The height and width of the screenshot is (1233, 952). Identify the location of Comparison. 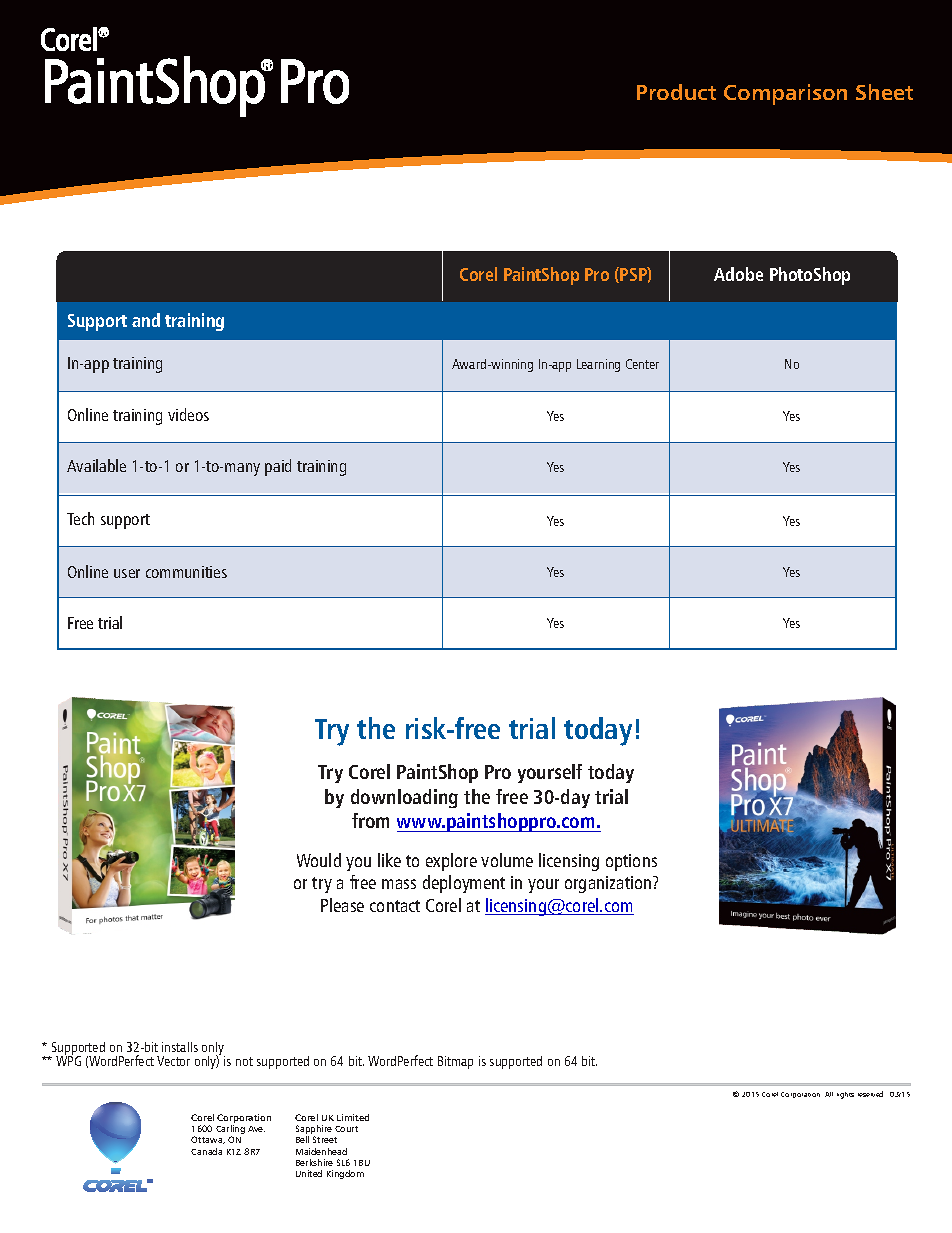
(785, 94).
